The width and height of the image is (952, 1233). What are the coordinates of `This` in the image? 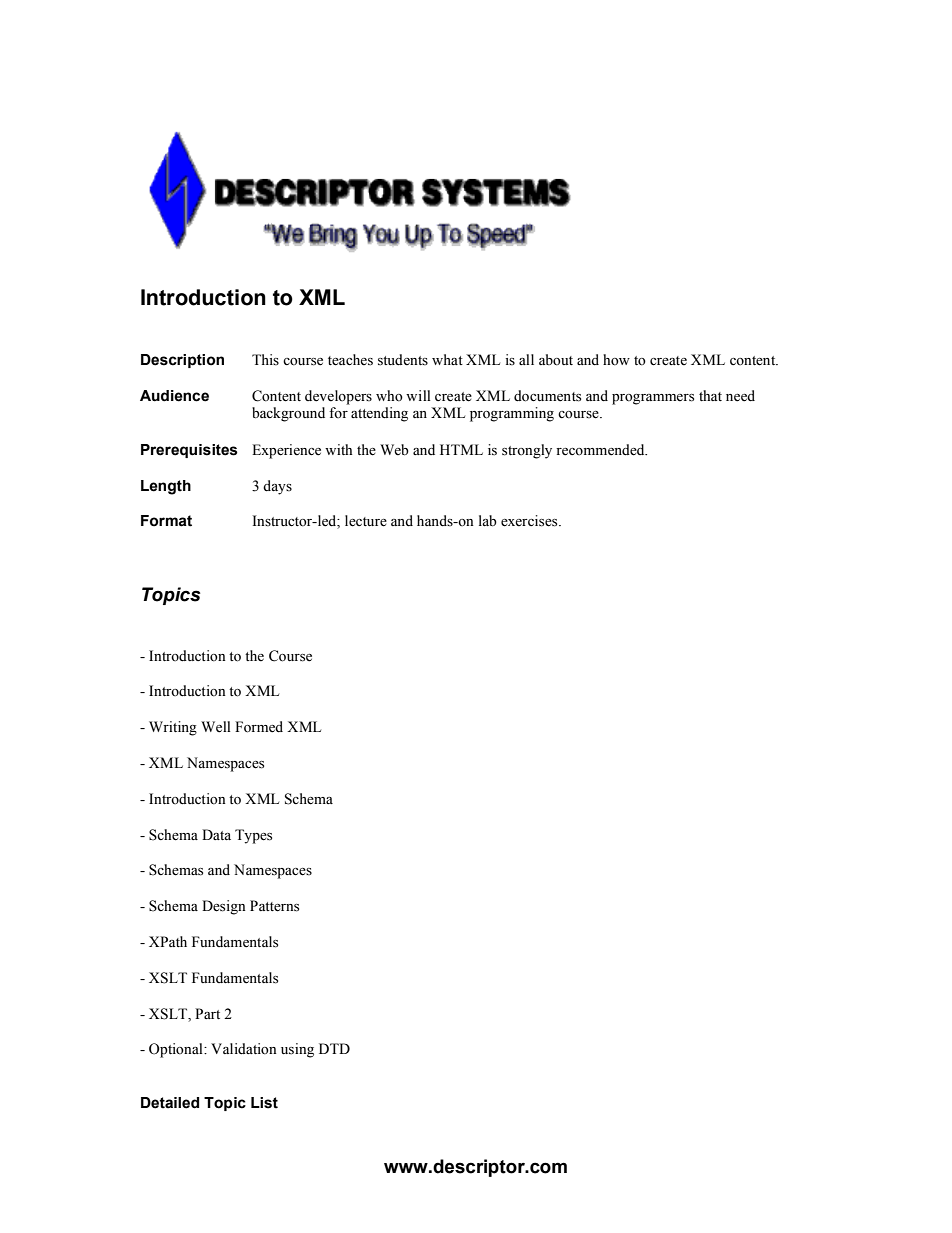 It's located at (265, 360).
